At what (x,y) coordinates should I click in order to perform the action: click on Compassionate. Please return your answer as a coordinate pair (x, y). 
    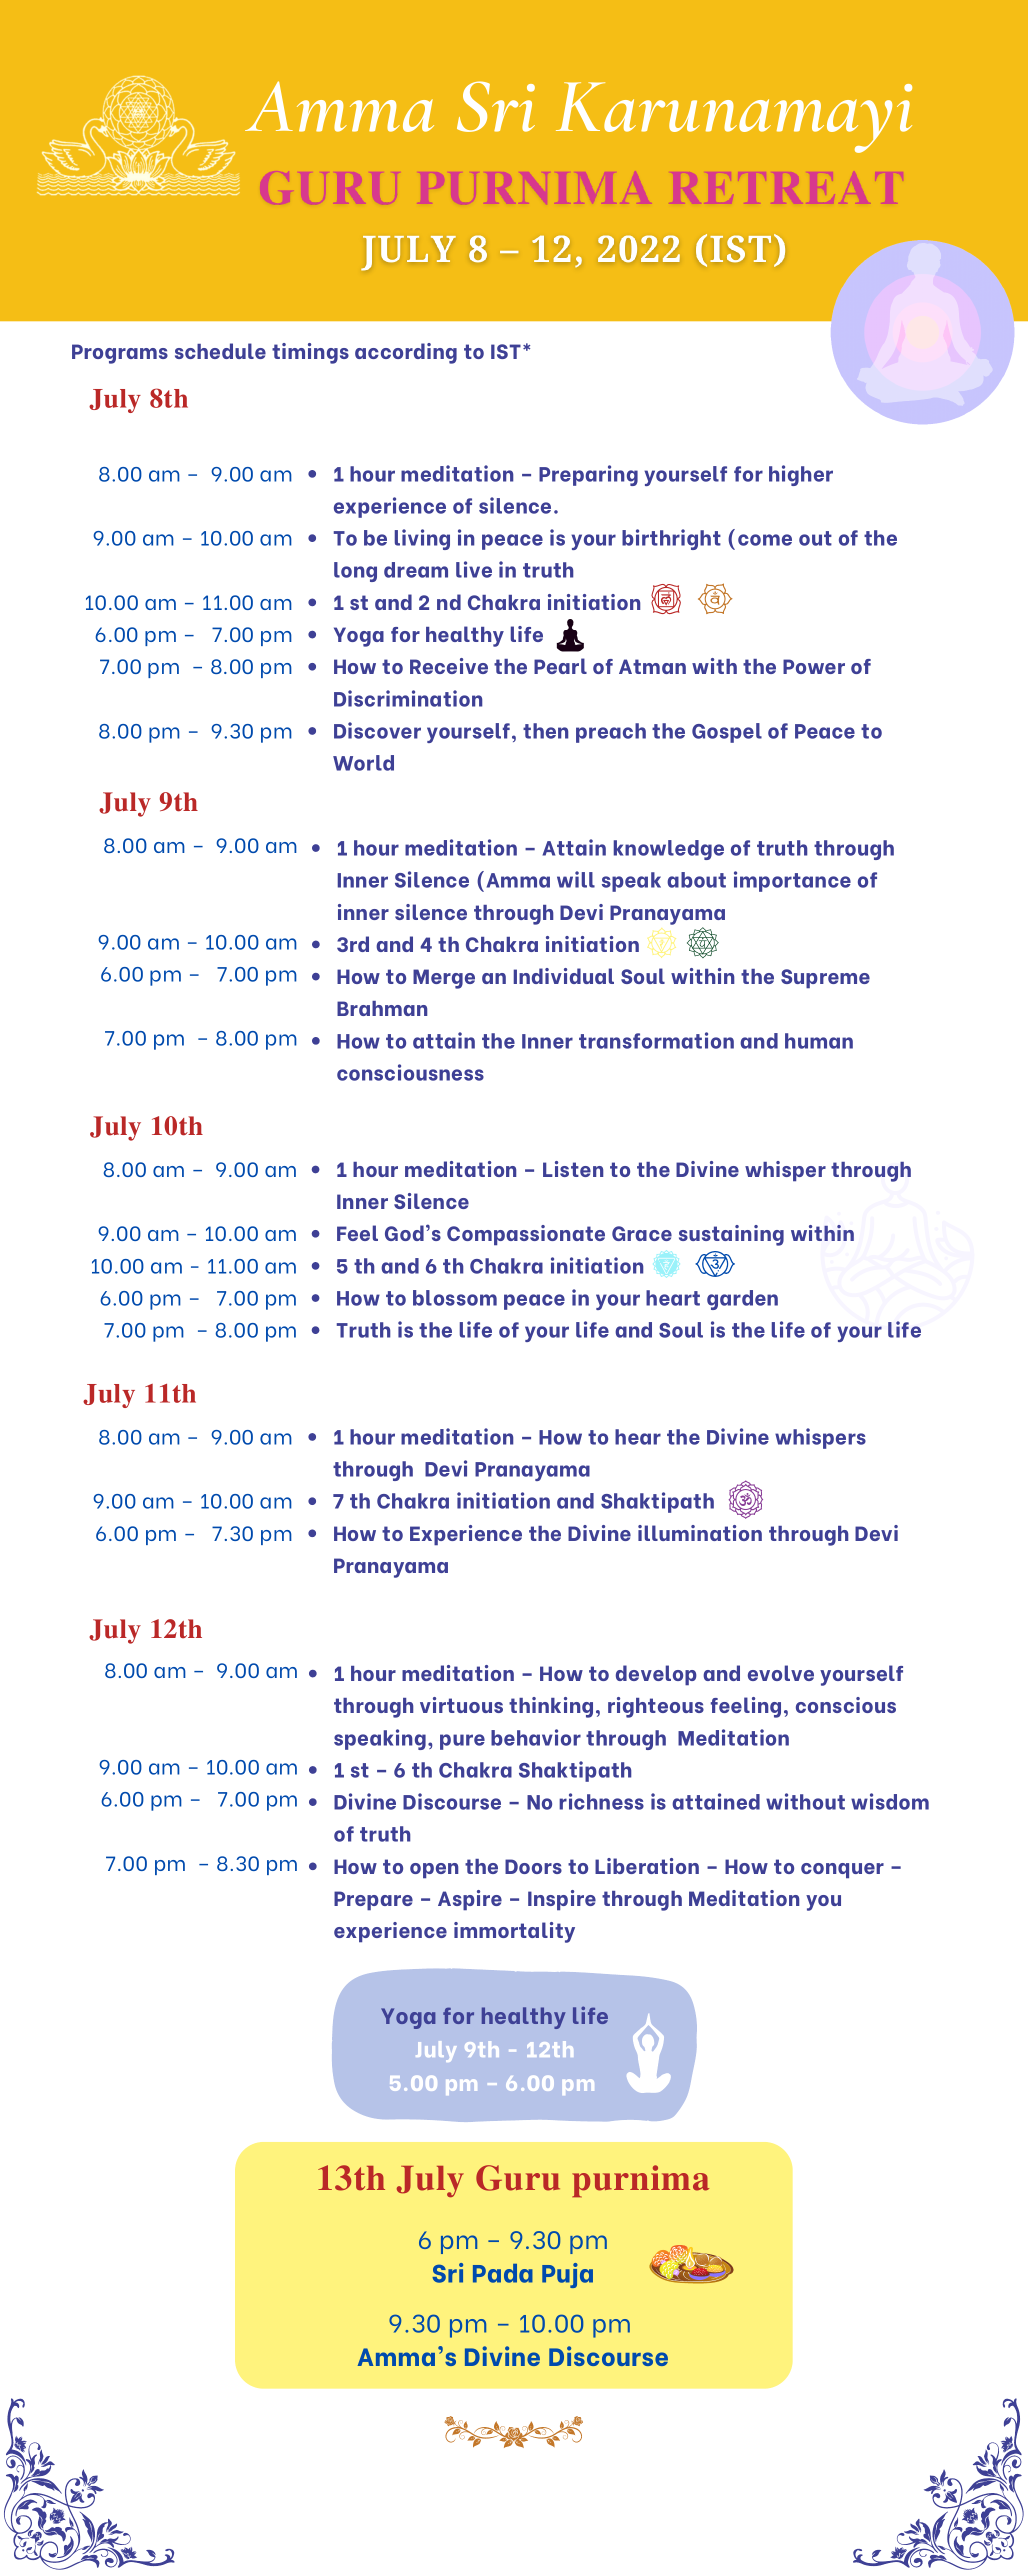
    Looking at the image, I should click on (526, 1235).
